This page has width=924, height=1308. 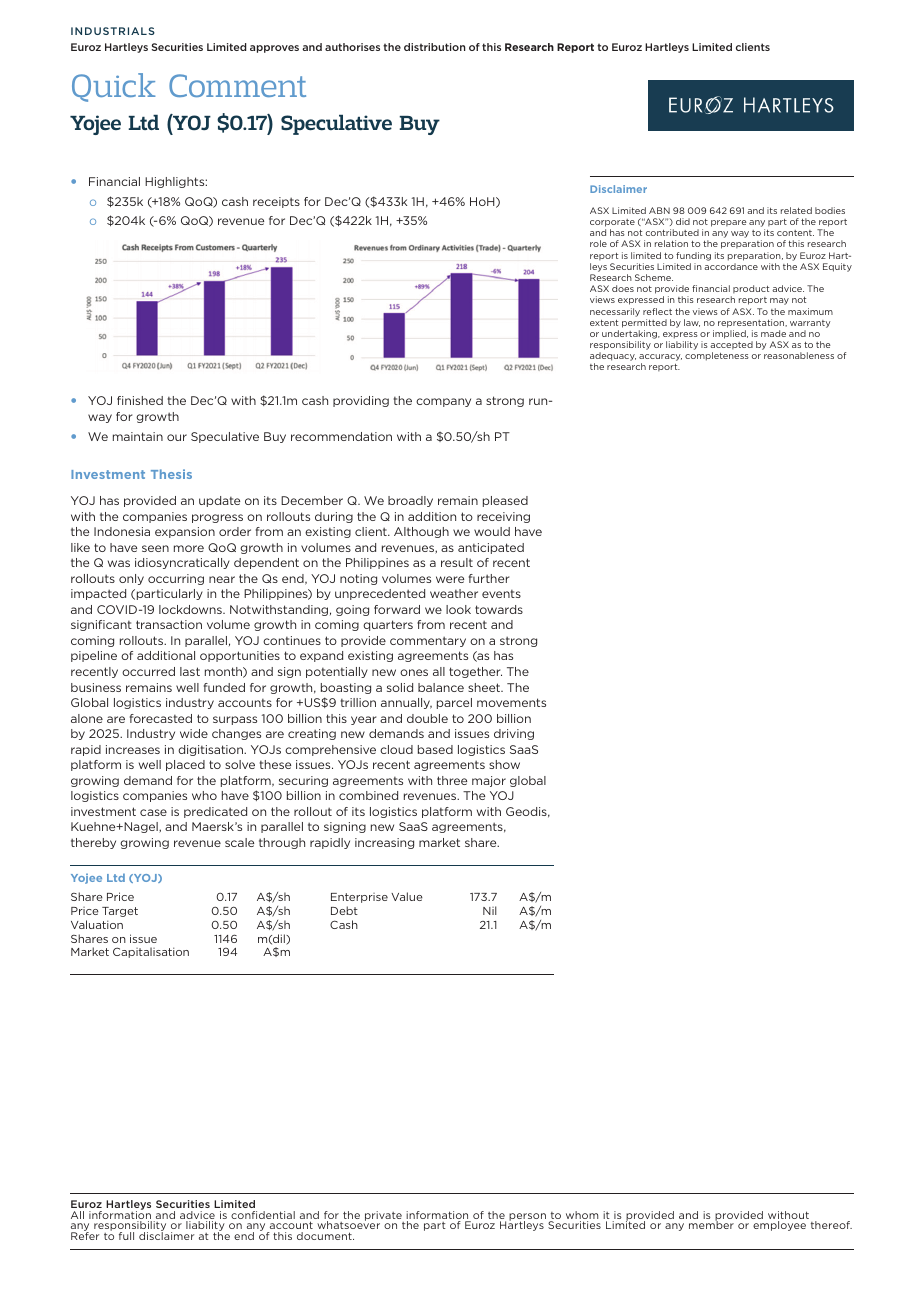 What do you see at coordinates (490, 910) in the page?
I see `Nil` at bounding box center [490, 910].
